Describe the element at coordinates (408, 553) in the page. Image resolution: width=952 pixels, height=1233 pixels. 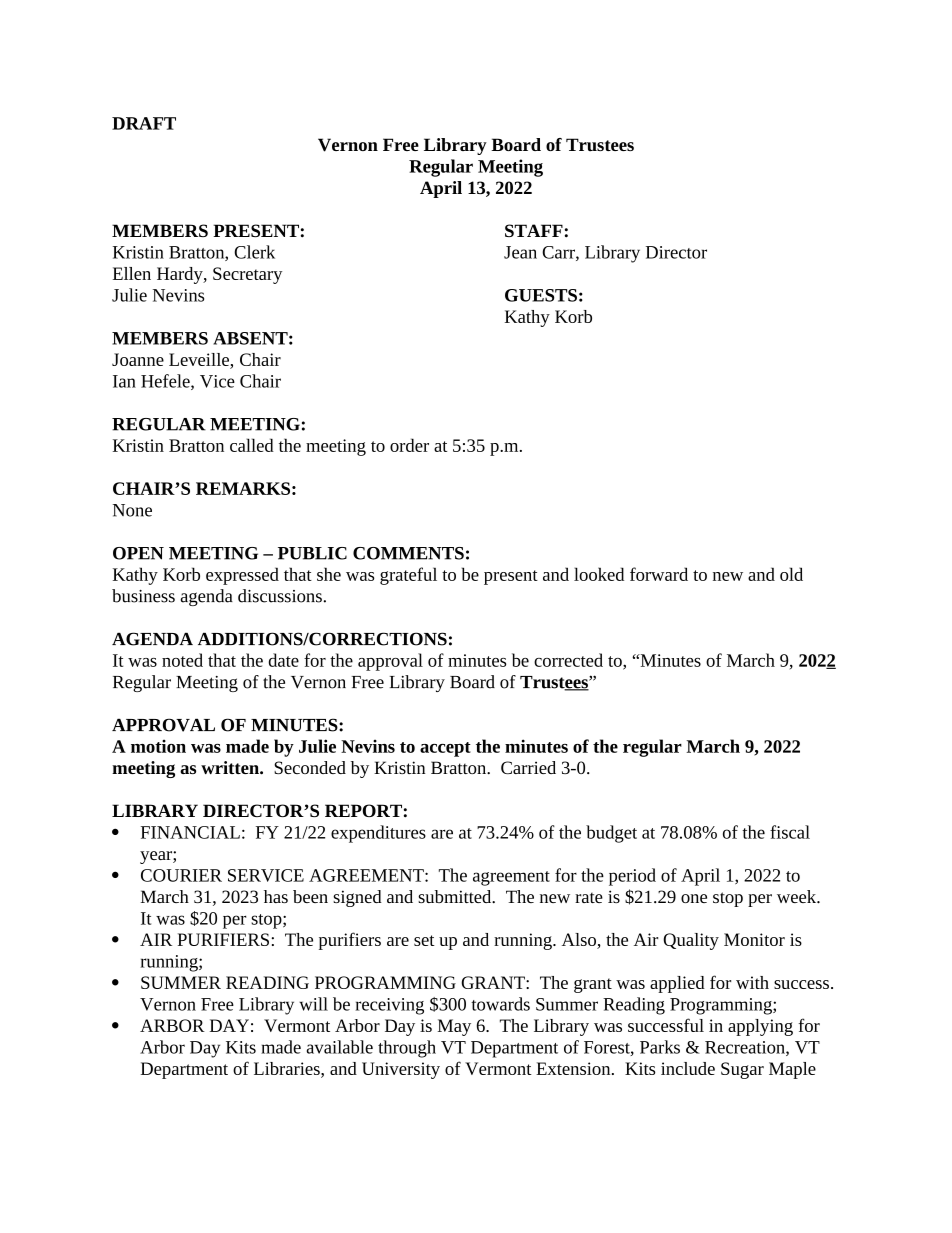
I see `COMMENTS` at that location.
